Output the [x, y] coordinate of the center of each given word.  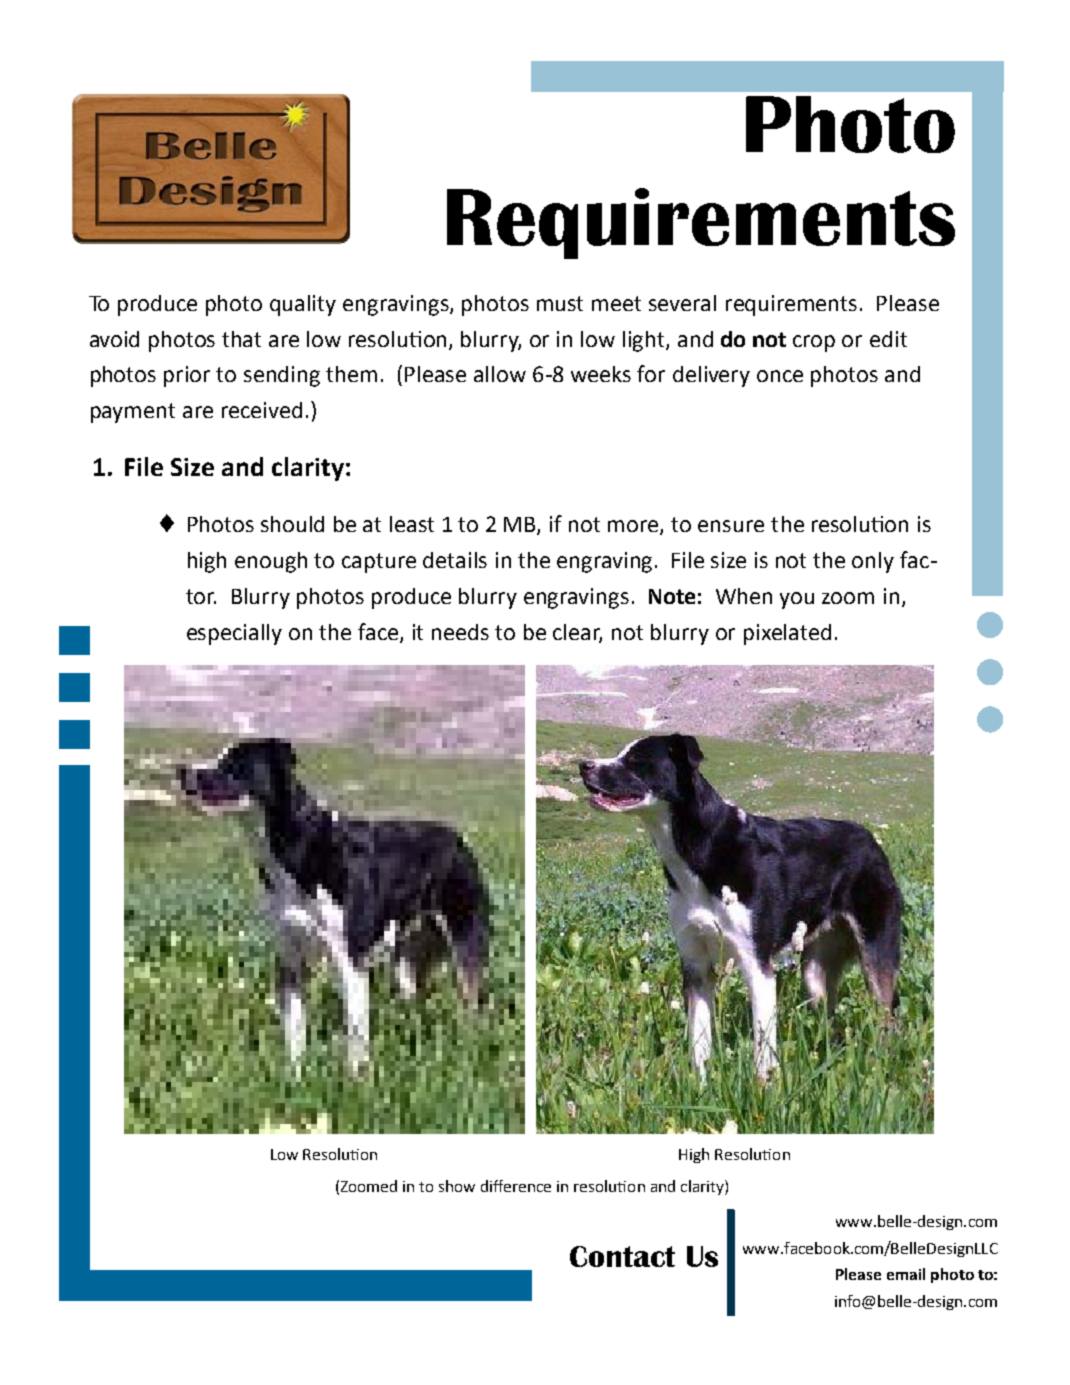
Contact [622, 1256]
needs [460, 632]
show [457, 1186]
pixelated [787, 634]
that [241, 339]
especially [234, 634]
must [560, 303]
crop [814, 343]
